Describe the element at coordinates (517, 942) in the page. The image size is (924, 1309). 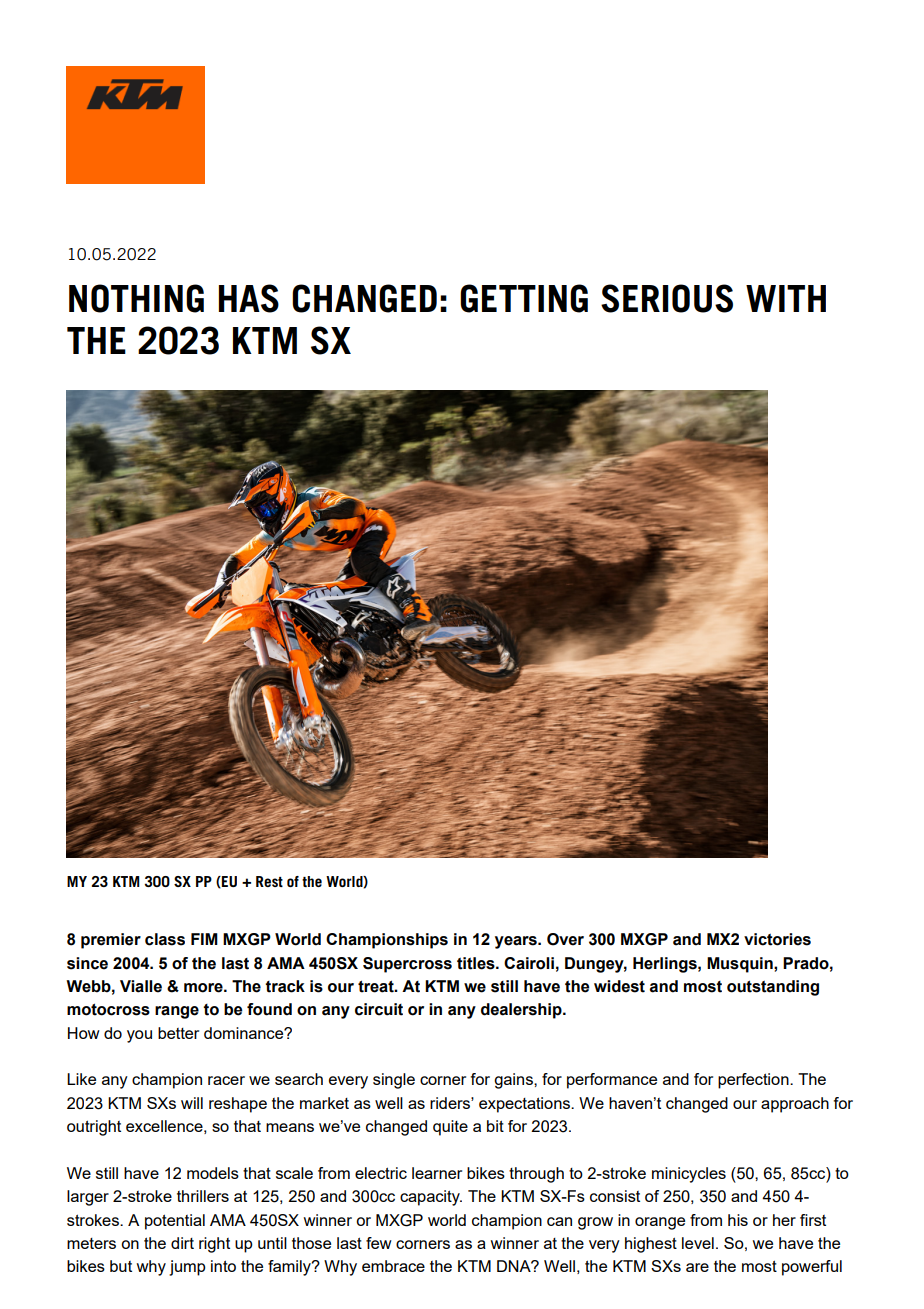
I see `years` at that location.
